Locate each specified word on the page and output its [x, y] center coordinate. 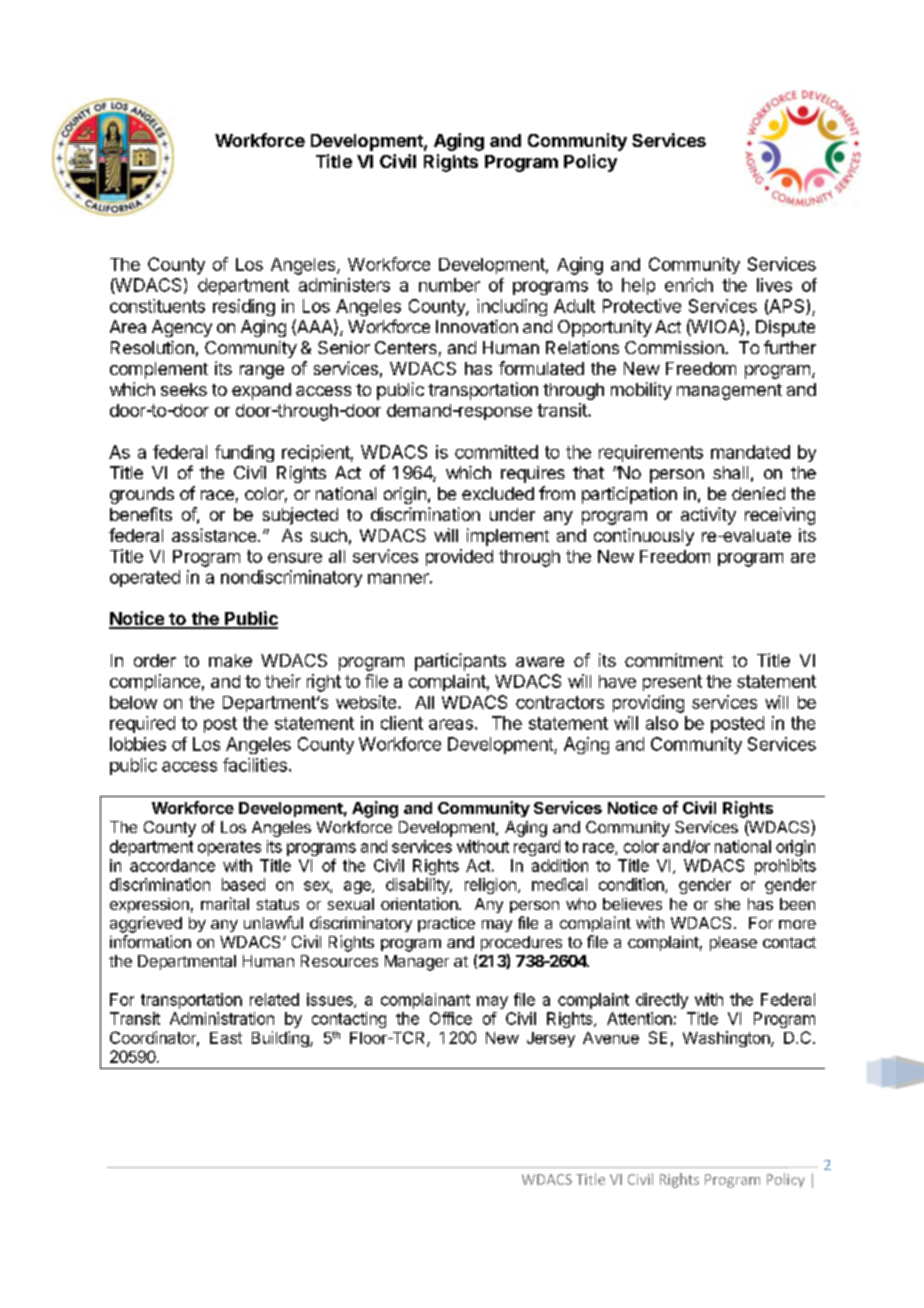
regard [537, 848]
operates [229, 848]
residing [244, 307]
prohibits [785, 867]
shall [730, 472]
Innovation [477, 326]
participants [460, 662]
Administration [222, 1018]
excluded [498, 493]
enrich [689, 285]
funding [244, 453]
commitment [674, 660]
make [230, 660]
